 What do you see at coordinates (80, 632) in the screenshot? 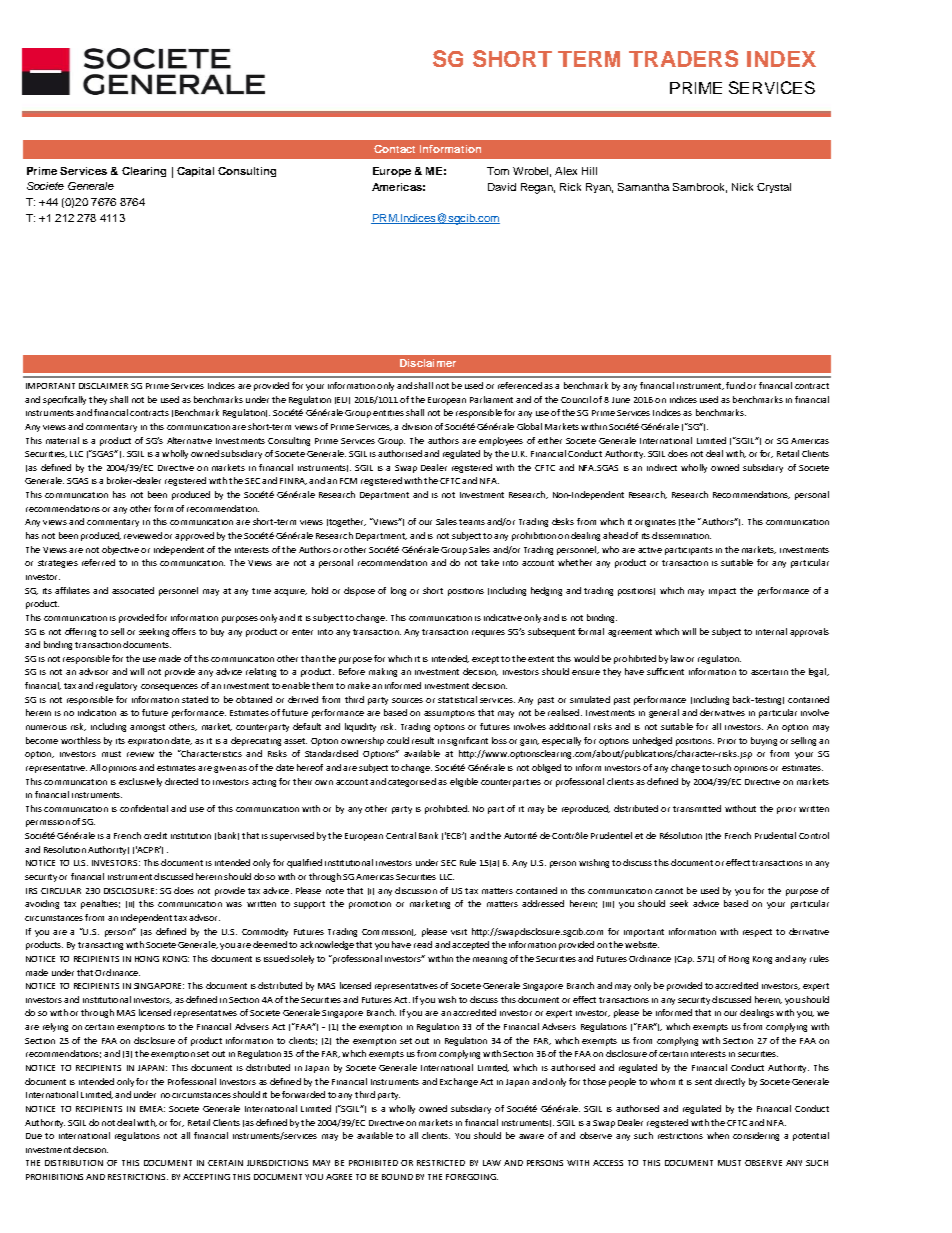
I see `offering` at bounding box center [80, 632].
